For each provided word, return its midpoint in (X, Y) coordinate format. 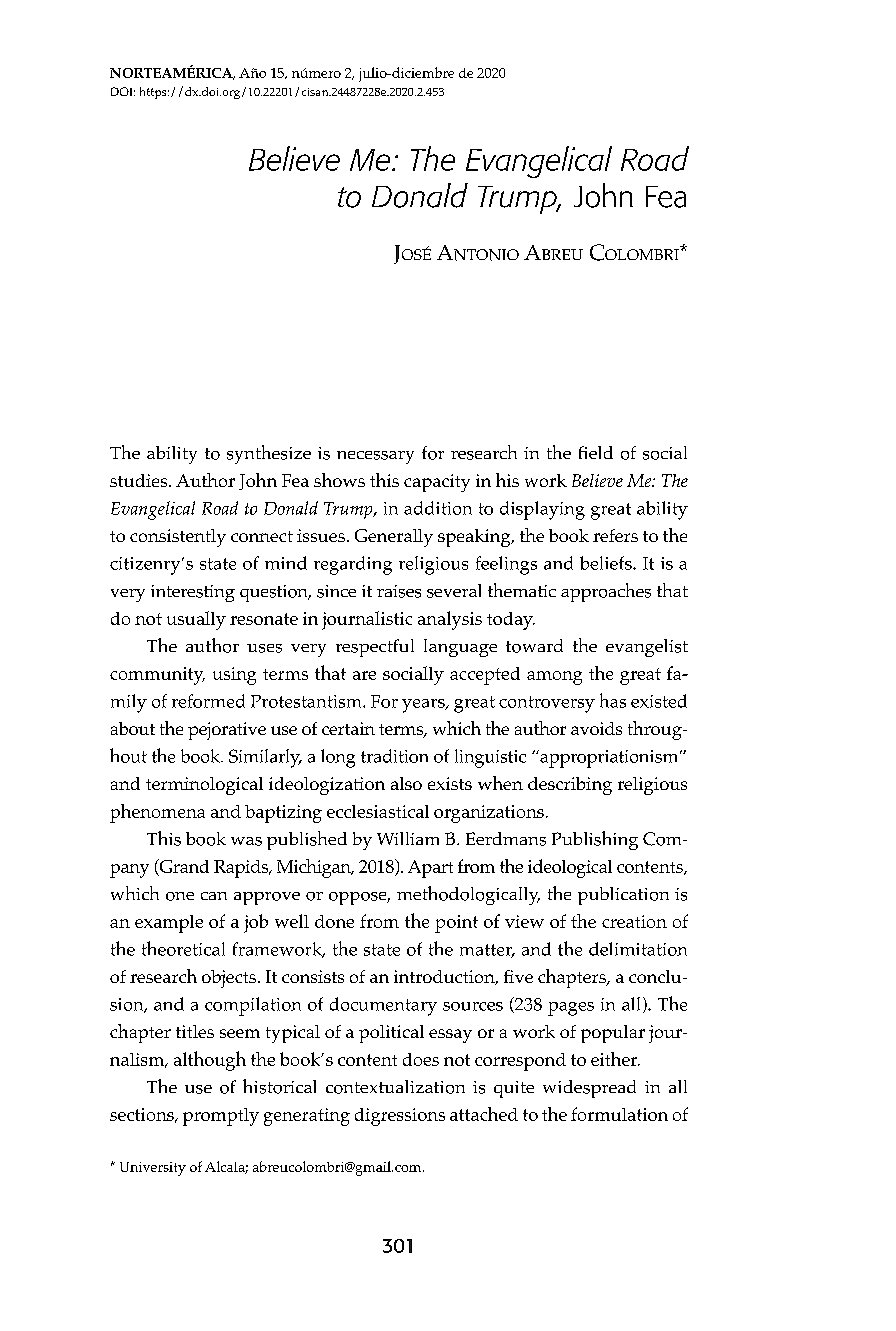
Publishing (595, 840)
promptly (221, 1117)
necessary (375, 457)
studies (140, 480)
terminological (204, 786)
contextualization (395, 1087)
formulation (619, 1114)
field (596, 452)
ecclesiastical (378, 811)
